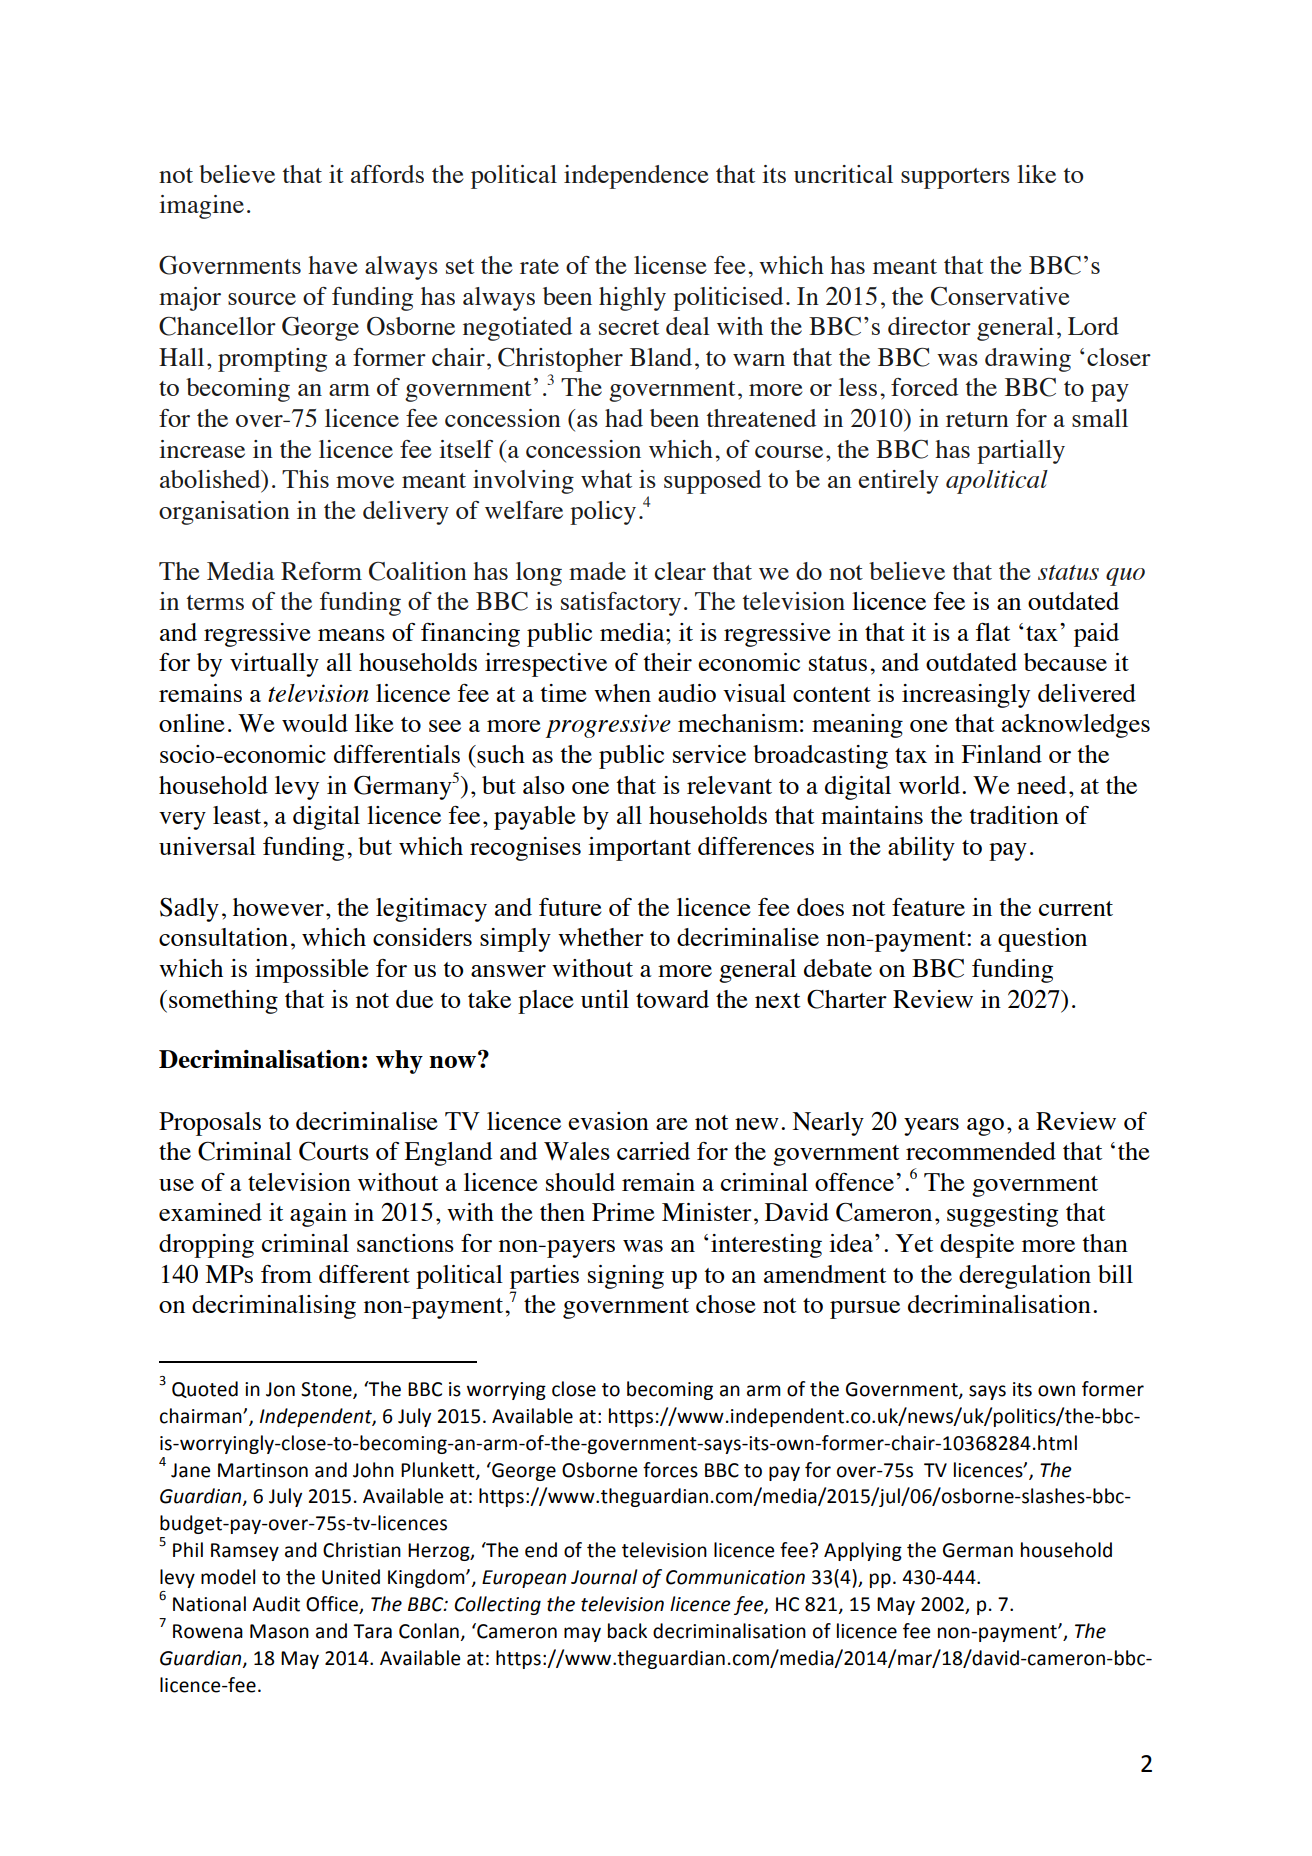  I want to click on have, so click(333, 265).
